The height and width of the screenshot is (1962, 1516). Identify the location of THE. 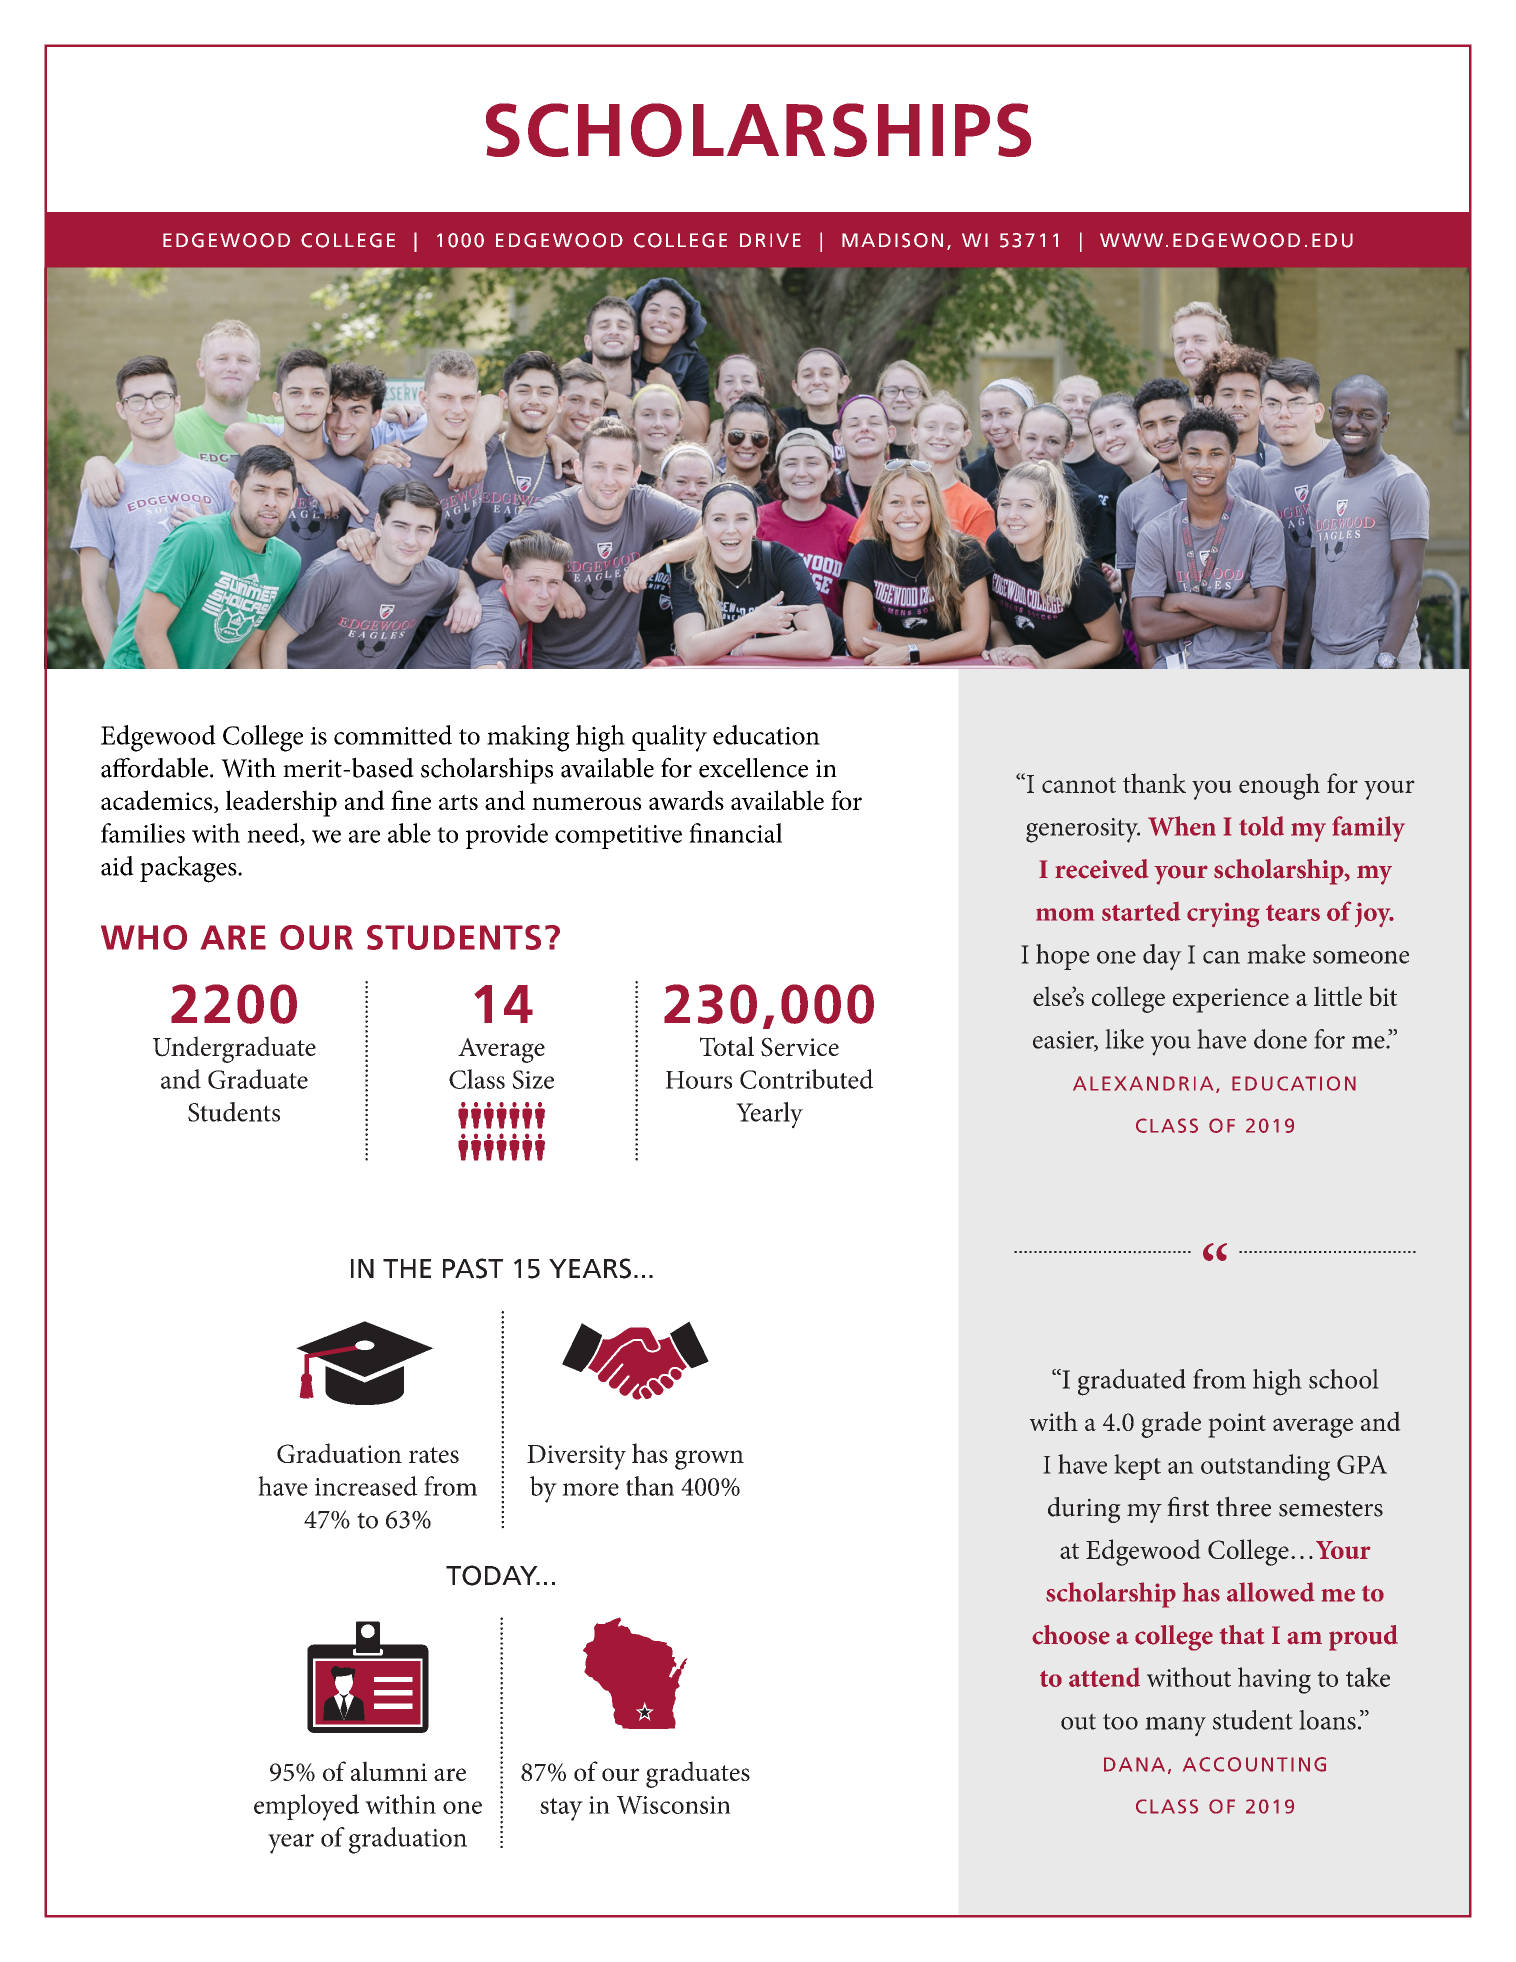
(407, 1268).
